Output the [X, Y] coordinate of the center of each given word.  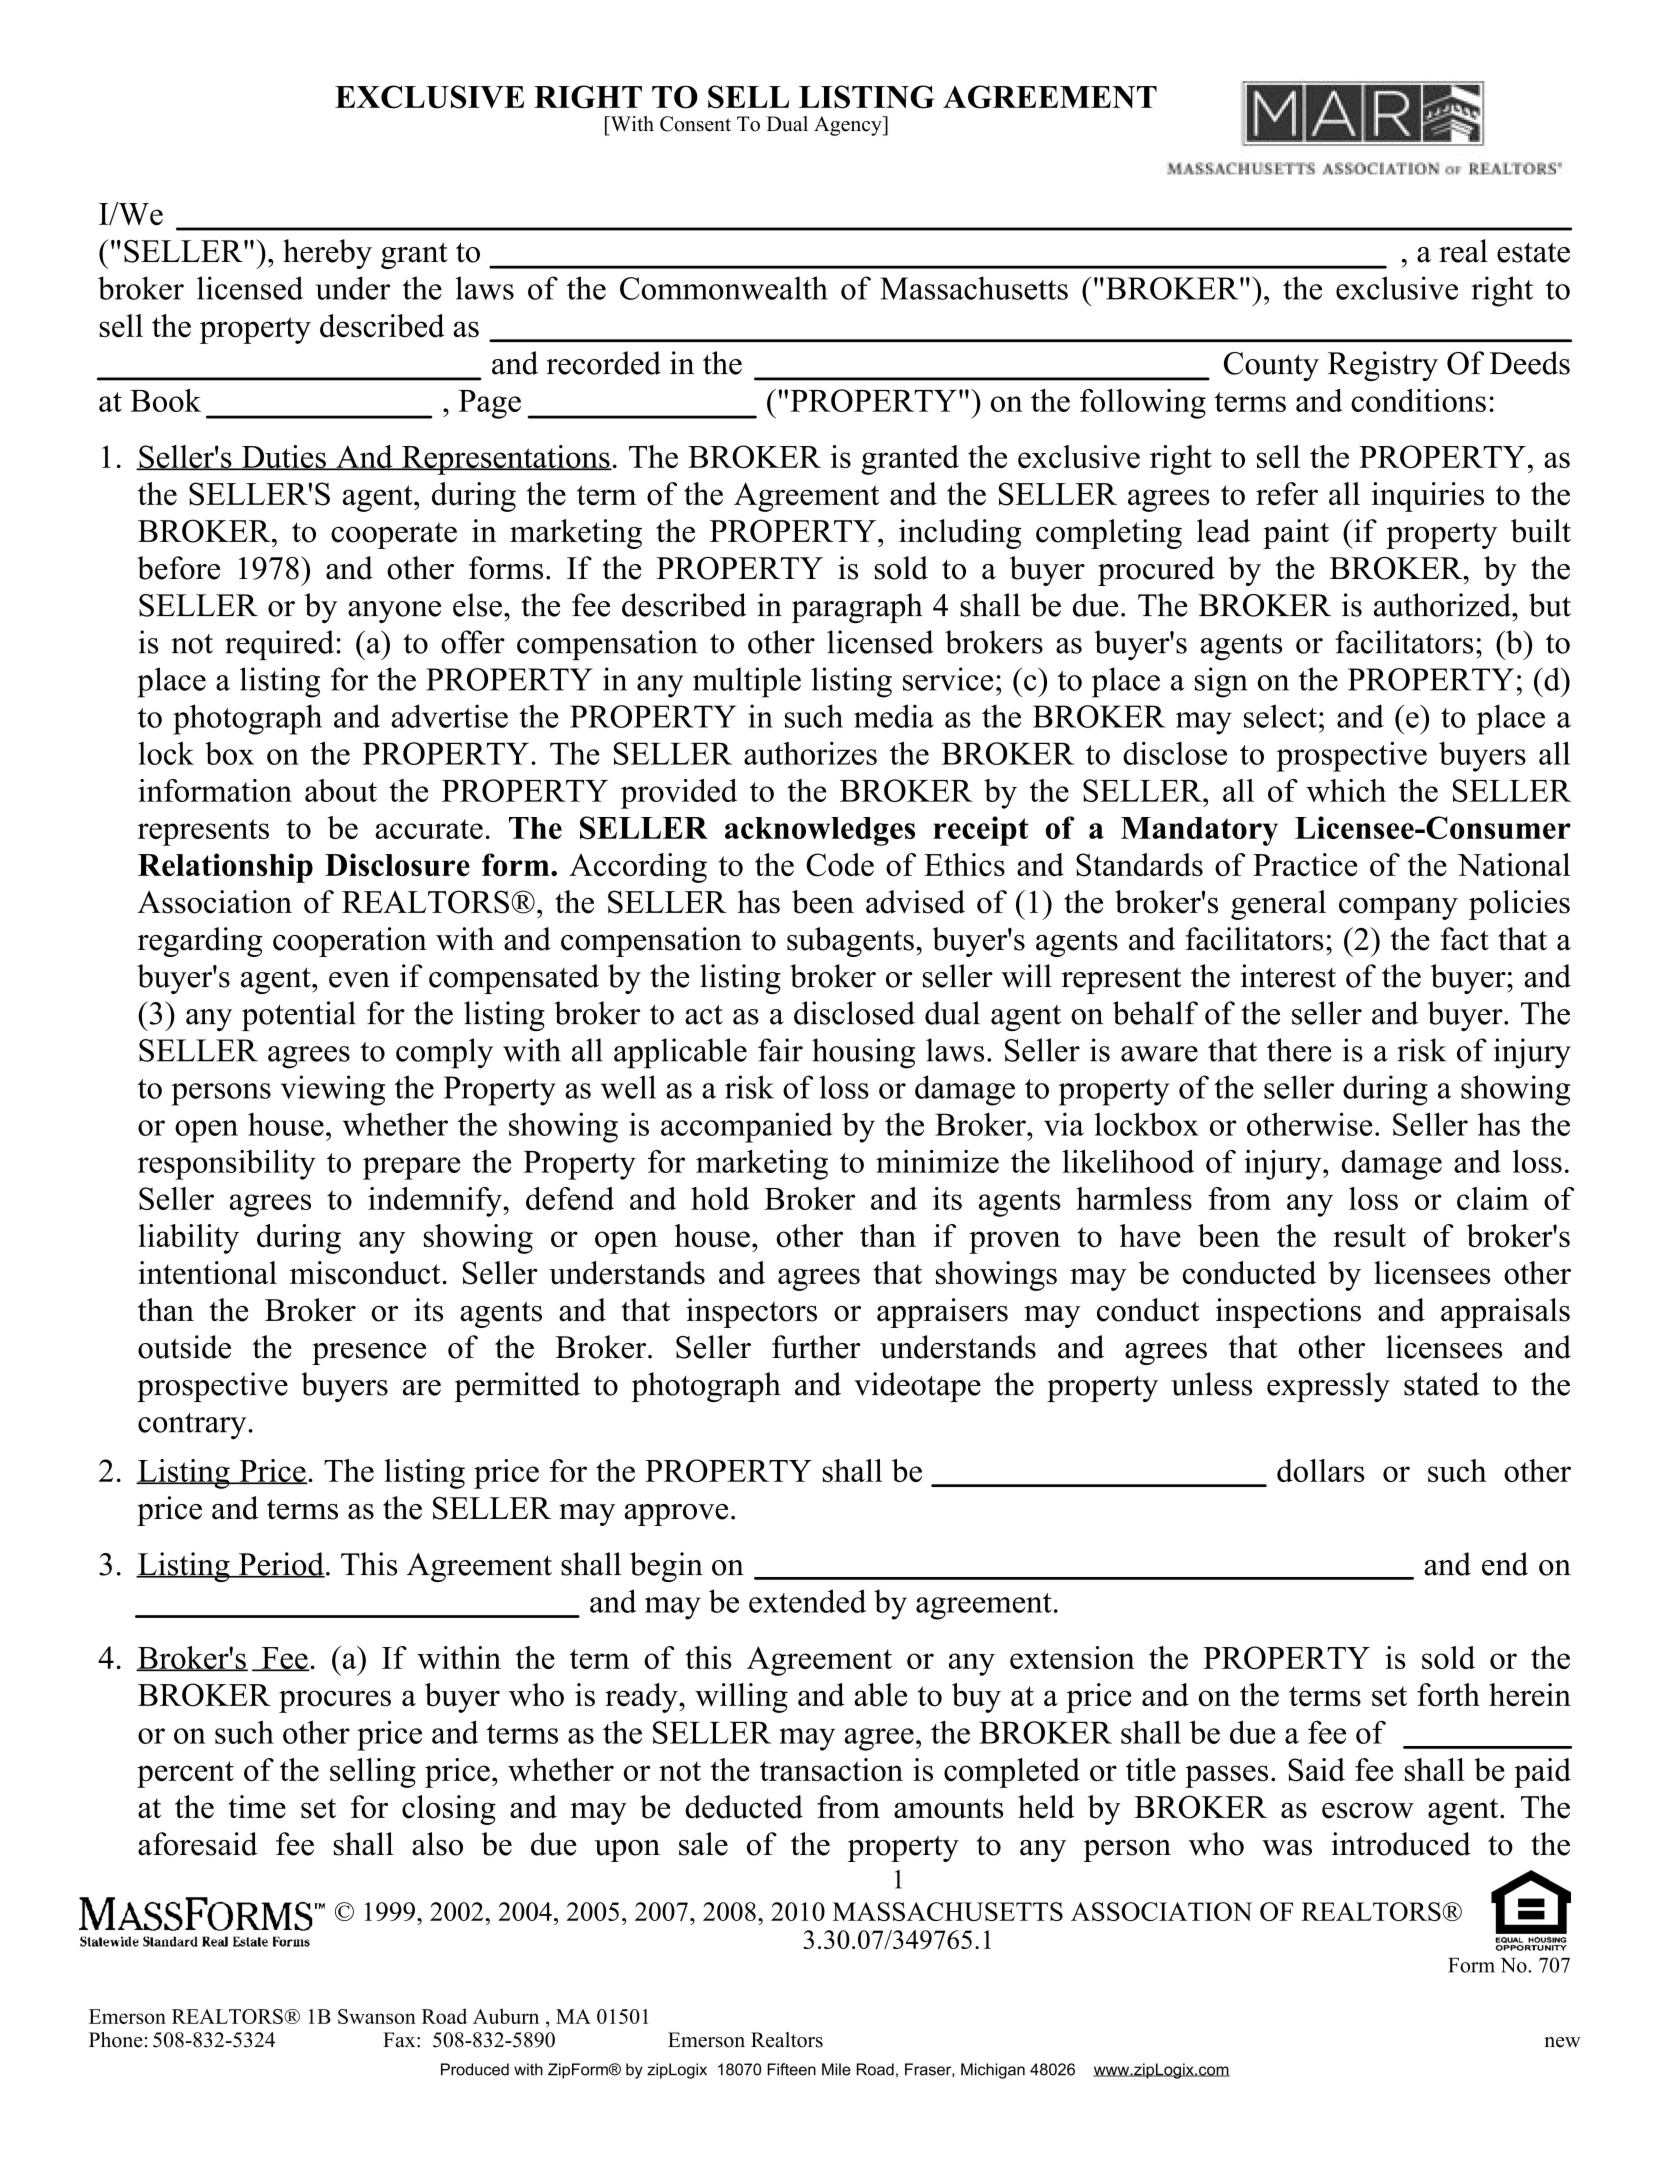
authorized [1443, 605]
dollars [1321, 1470]
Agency [849, 126]
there [1299, 1050]
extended [807, 1601]
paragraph [857, 608]
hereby [327, 254]
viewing [333, 1090]
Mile [836, 2069]
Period [280, 1565]
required [279, 645]
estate [1533, 252]
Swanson [377, 2016]
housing [863, 1053]
